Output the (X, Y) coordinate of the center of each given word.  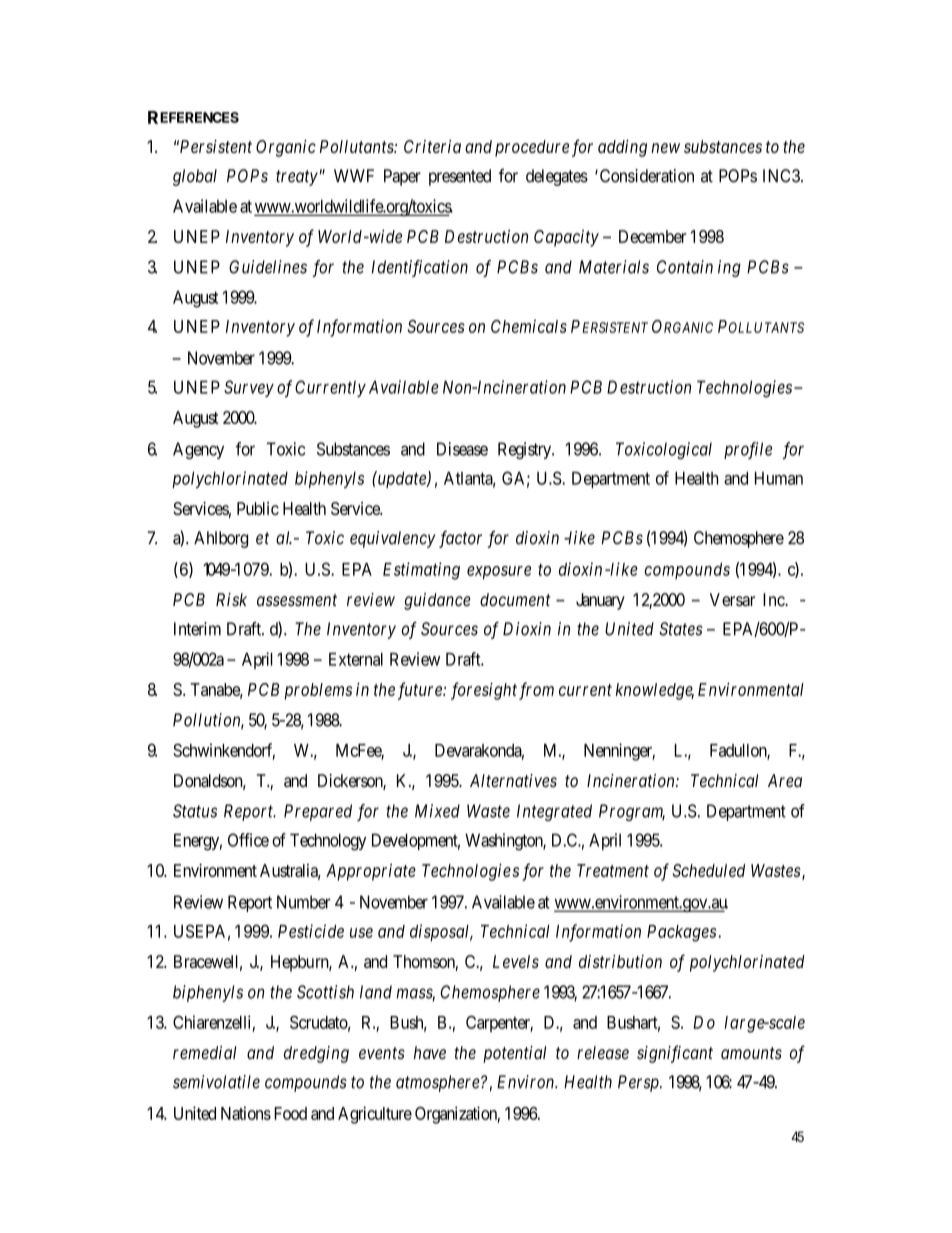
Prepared (318, 812)
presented (460, 177)
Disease (462, 449)
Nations (246, 1113)
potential (514, 1054)
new (665, 148)
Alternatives (513, 780)
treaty (297, 178)
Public (258, 508)
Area (785, 780)
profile (748, 450)
